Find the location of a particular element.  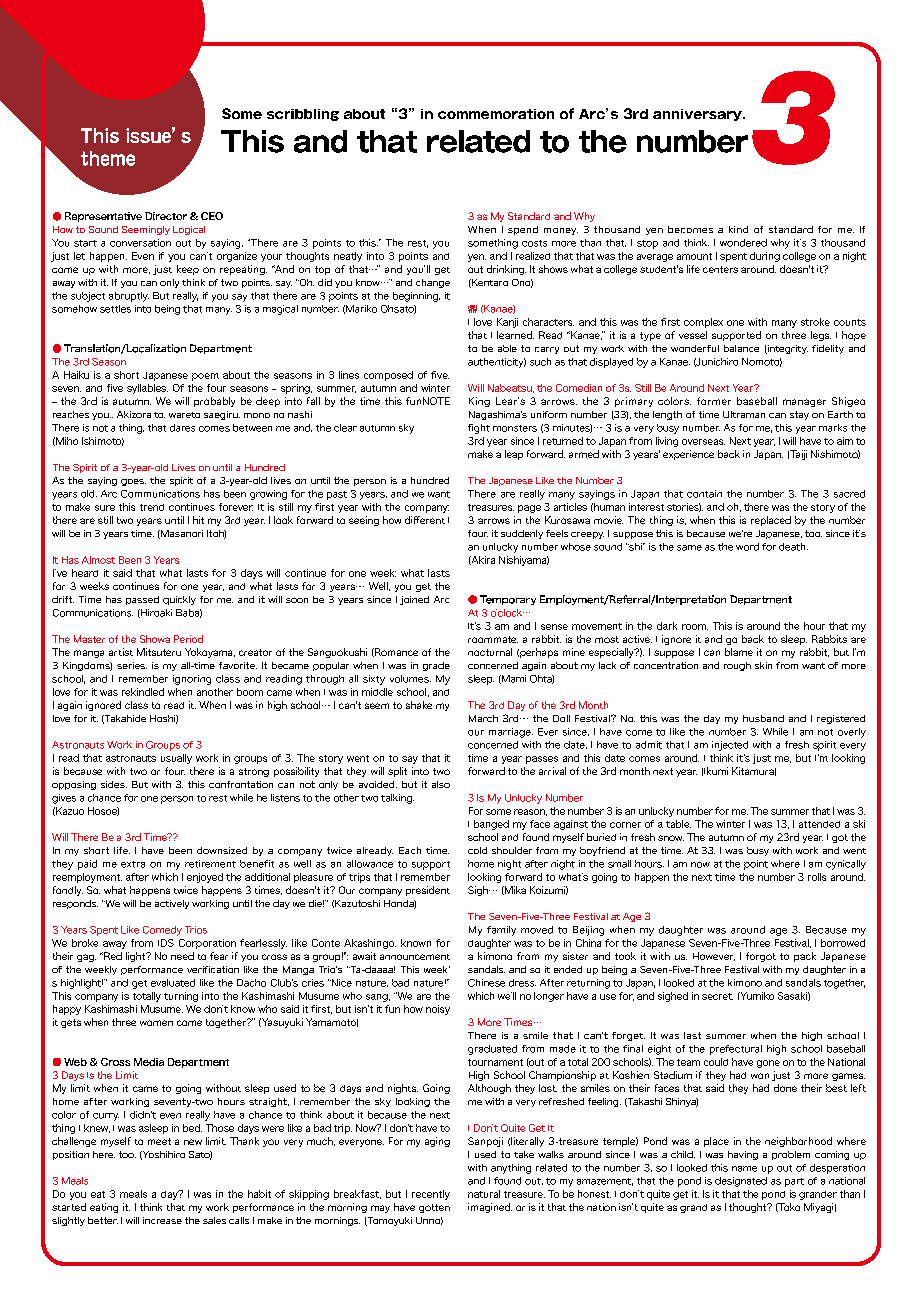

series is located at coordinates (132, 665).
